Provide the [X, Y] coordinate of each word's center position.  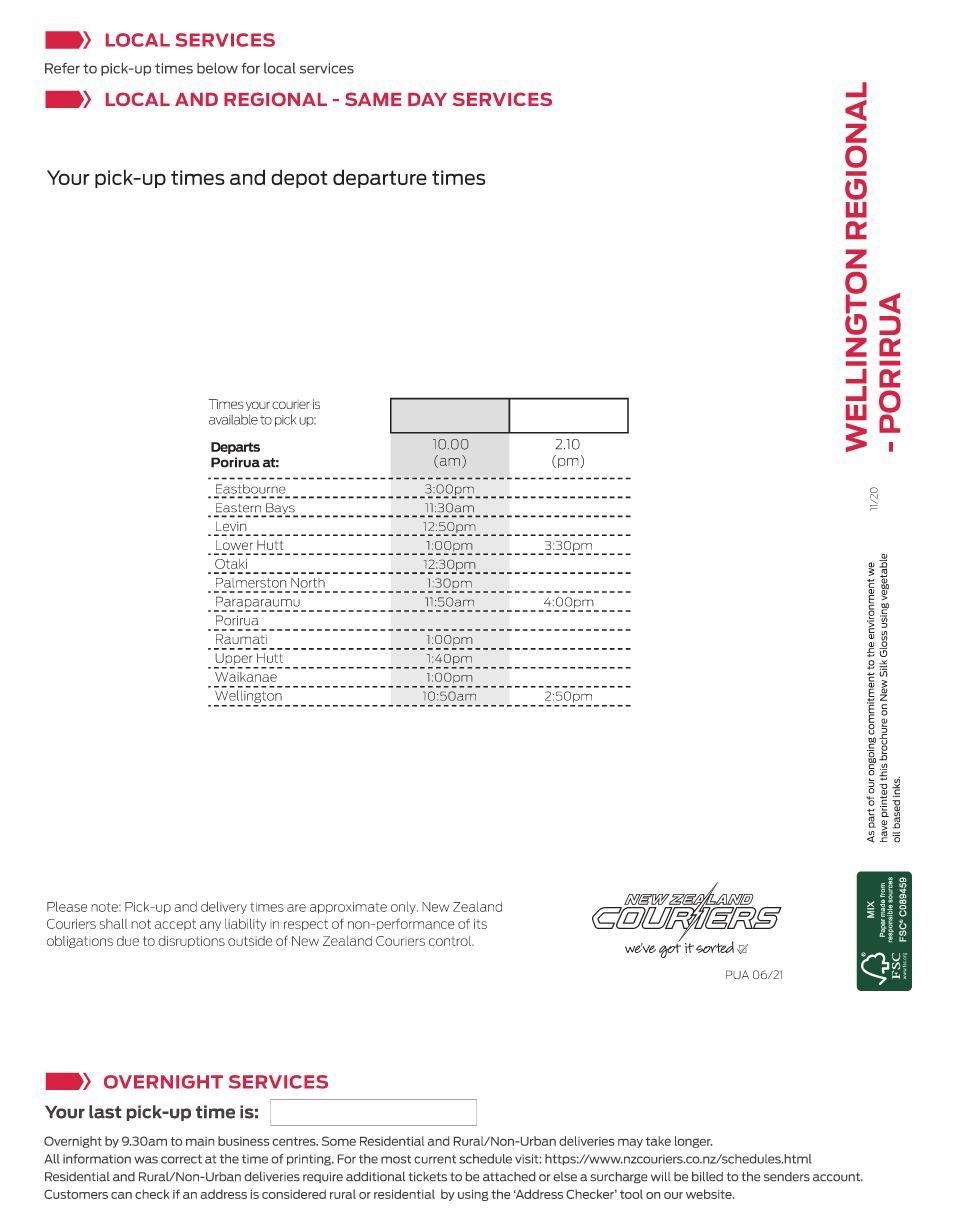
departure [380, 178]
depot [299, 178]
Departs [235, 448]
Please [67, 906]
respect [306, 925]
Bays [280, 510]
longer [693, 1142]
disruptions [191, 942]
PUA [737, 974]
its [480, 924]
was [146, 1160]
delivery [224, 907]
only [404, 907]
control [451, 941]
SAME [373, 99]
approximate [348, 908]
